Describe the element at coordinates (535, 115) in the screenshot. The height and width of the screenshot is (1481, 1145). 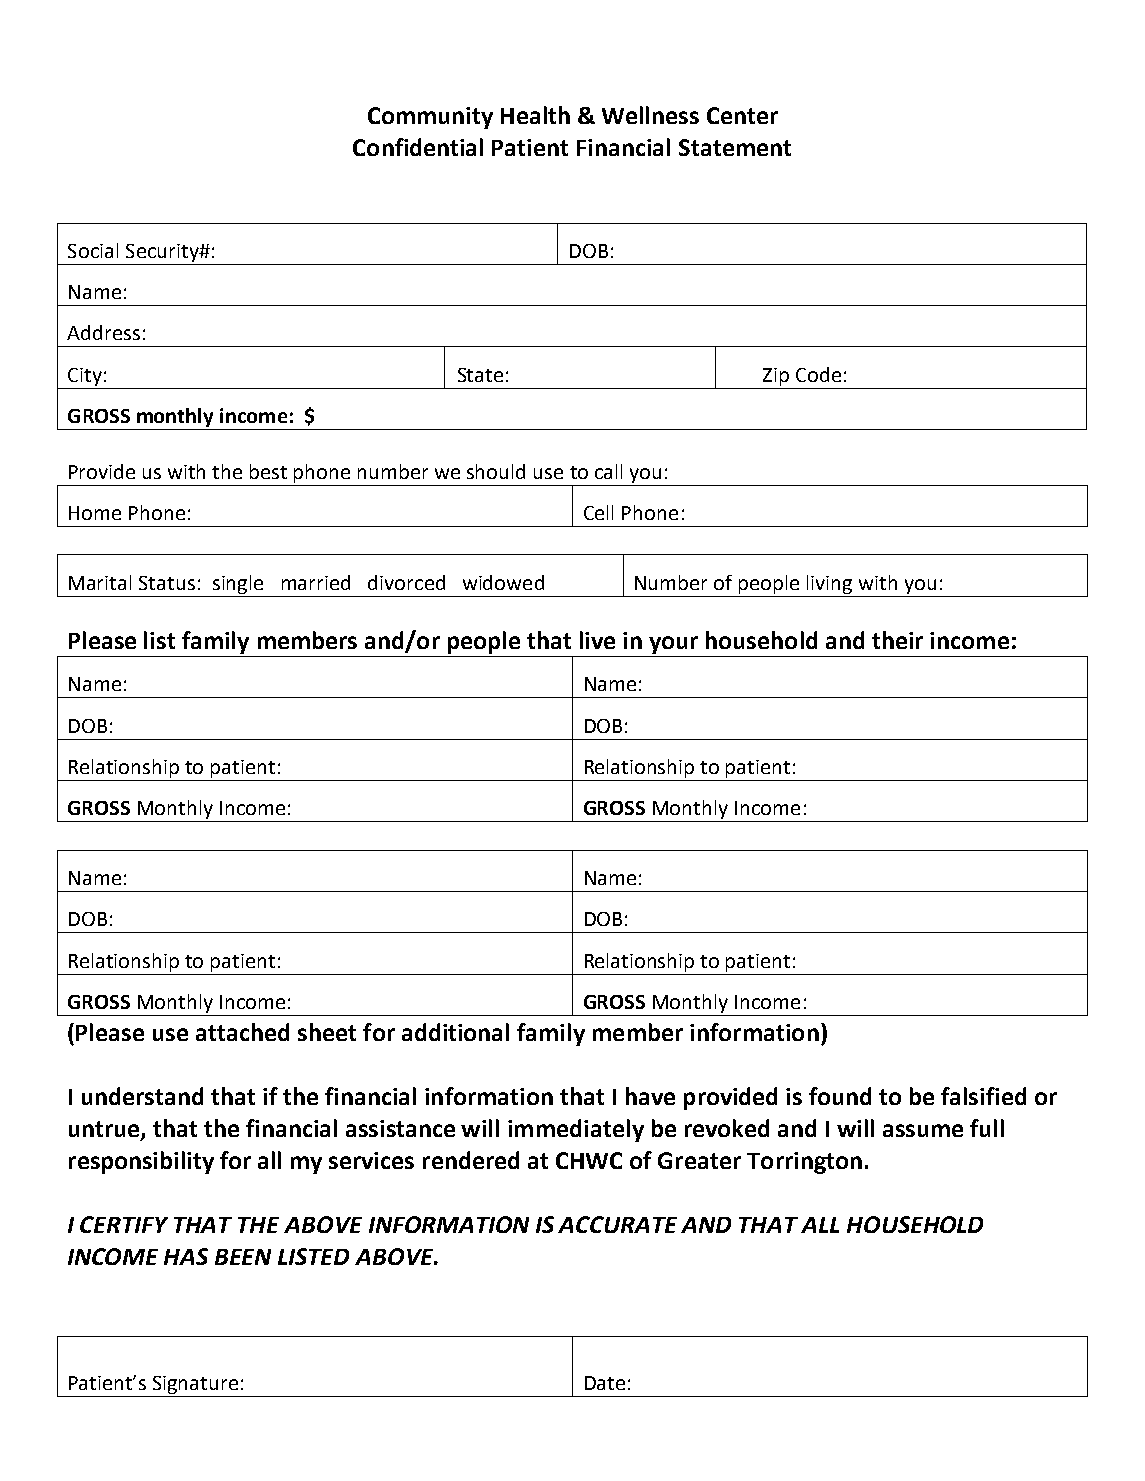
I see `Health` at that location.
